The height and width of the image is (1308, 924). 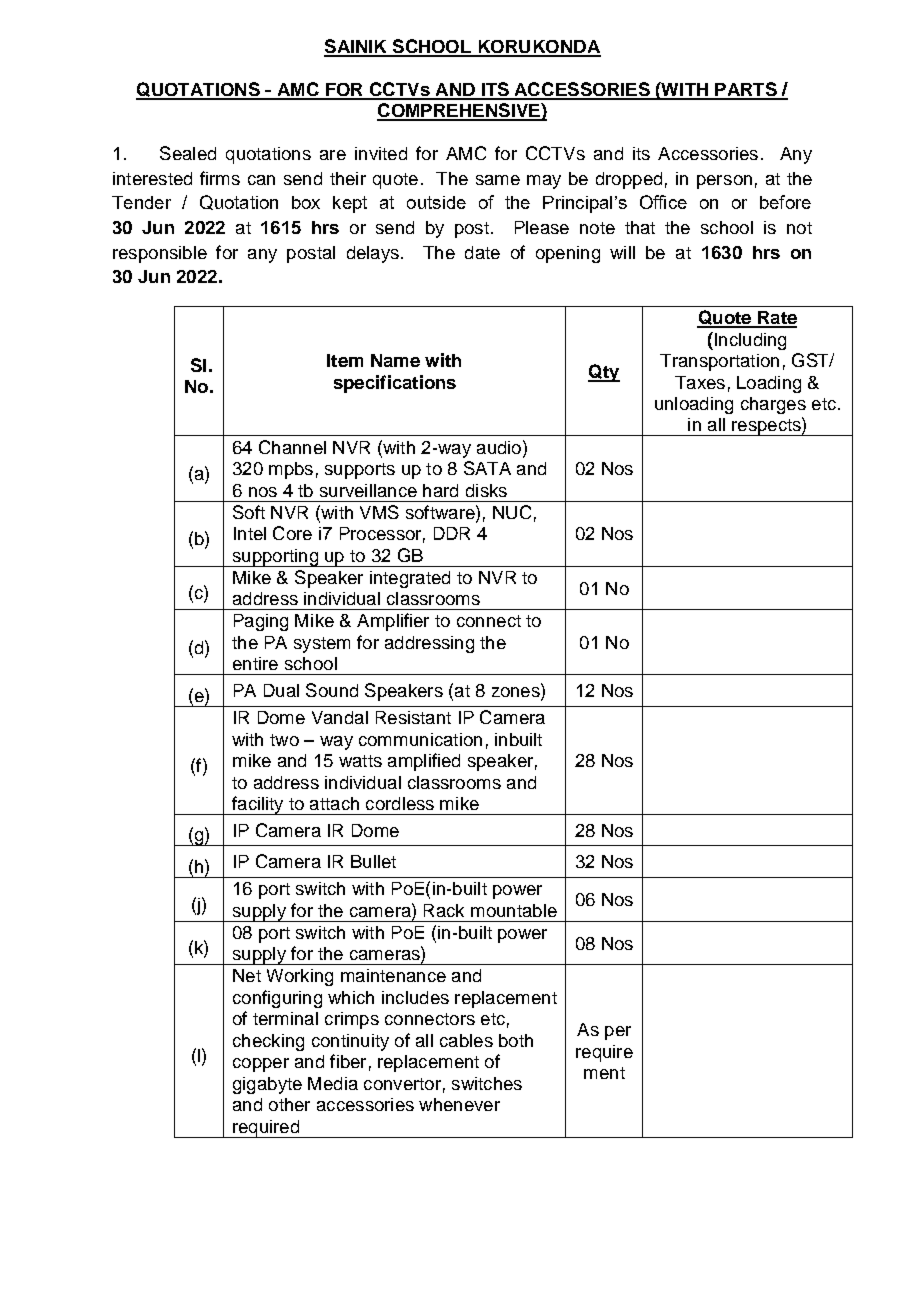 I want to click on gigabyte, so click(x=267, y=1085).
